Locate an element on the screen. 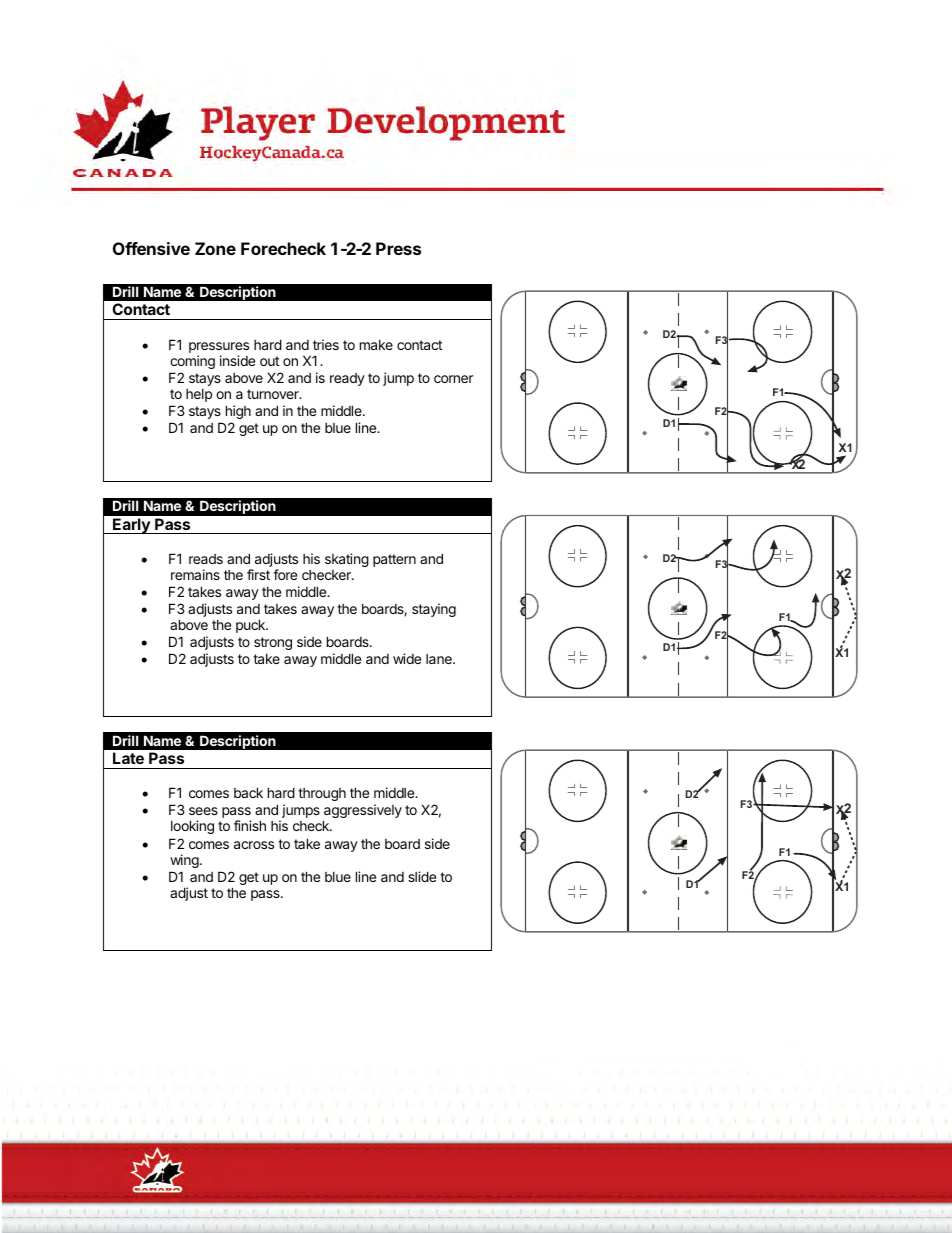 The height and width of the screenshot is (1233, 952). make is located at coordinates (376, 345).
